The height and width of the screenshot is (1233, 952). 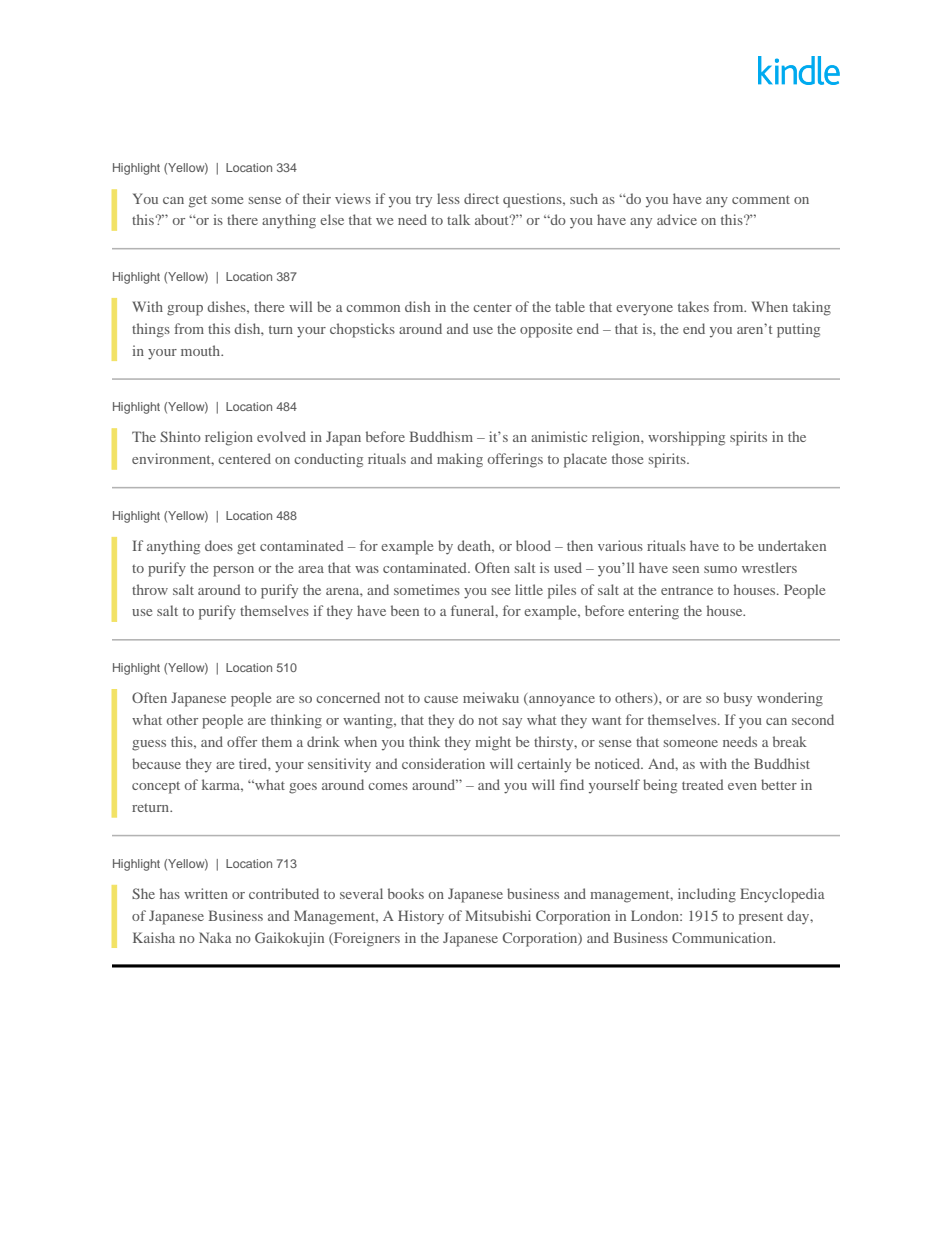 What do you see at coordinates (215, 937) in the screenshot?
I see `Naka` at bounding box center [215, 937].
